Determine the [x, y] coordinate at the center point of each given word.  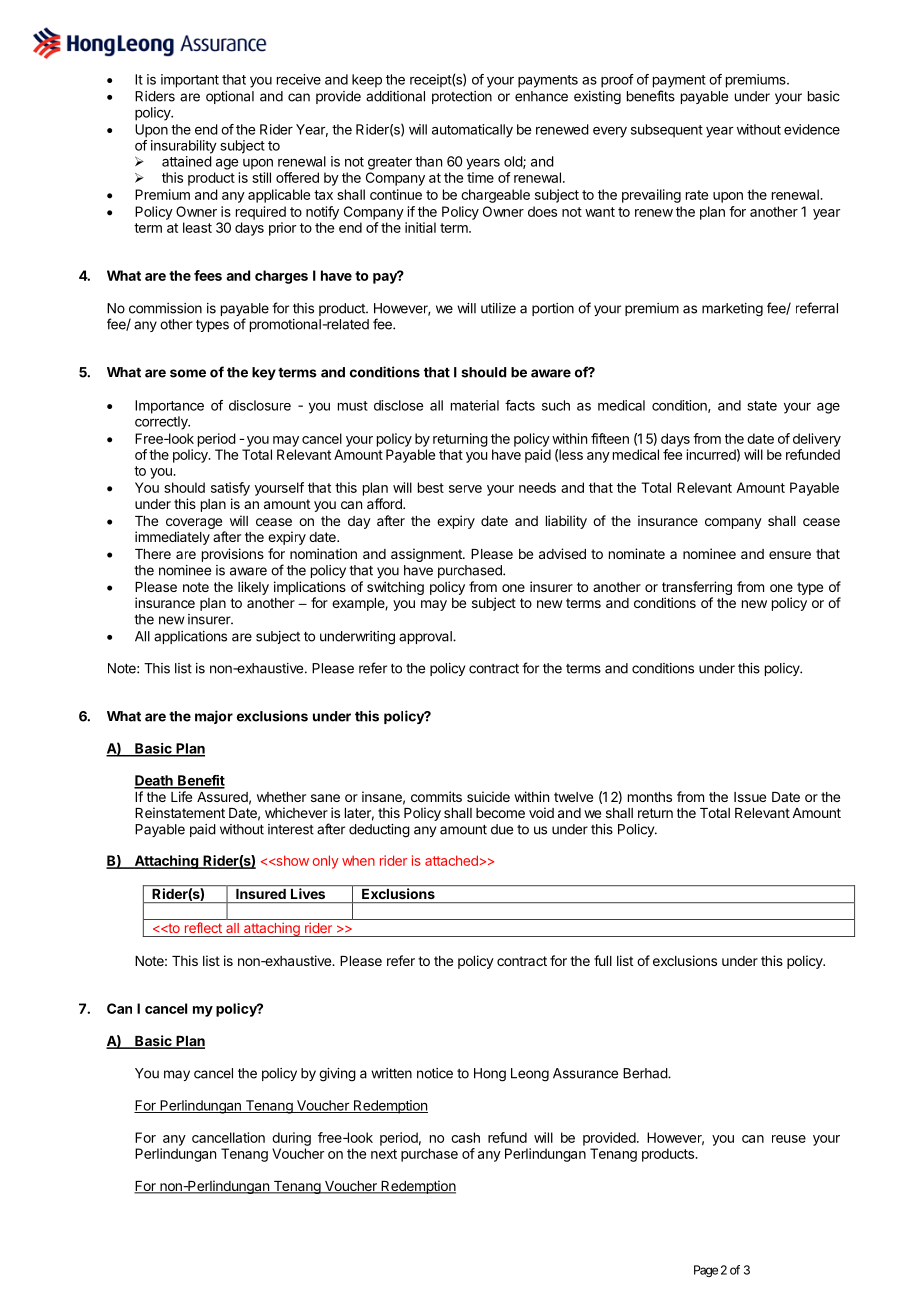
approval [426, 637]
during [291, 1139]
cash [465, 1137]
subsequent [667, 131]
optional [230, 97]
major [214, 717]
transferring [697, 589]
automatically [472, 131]
